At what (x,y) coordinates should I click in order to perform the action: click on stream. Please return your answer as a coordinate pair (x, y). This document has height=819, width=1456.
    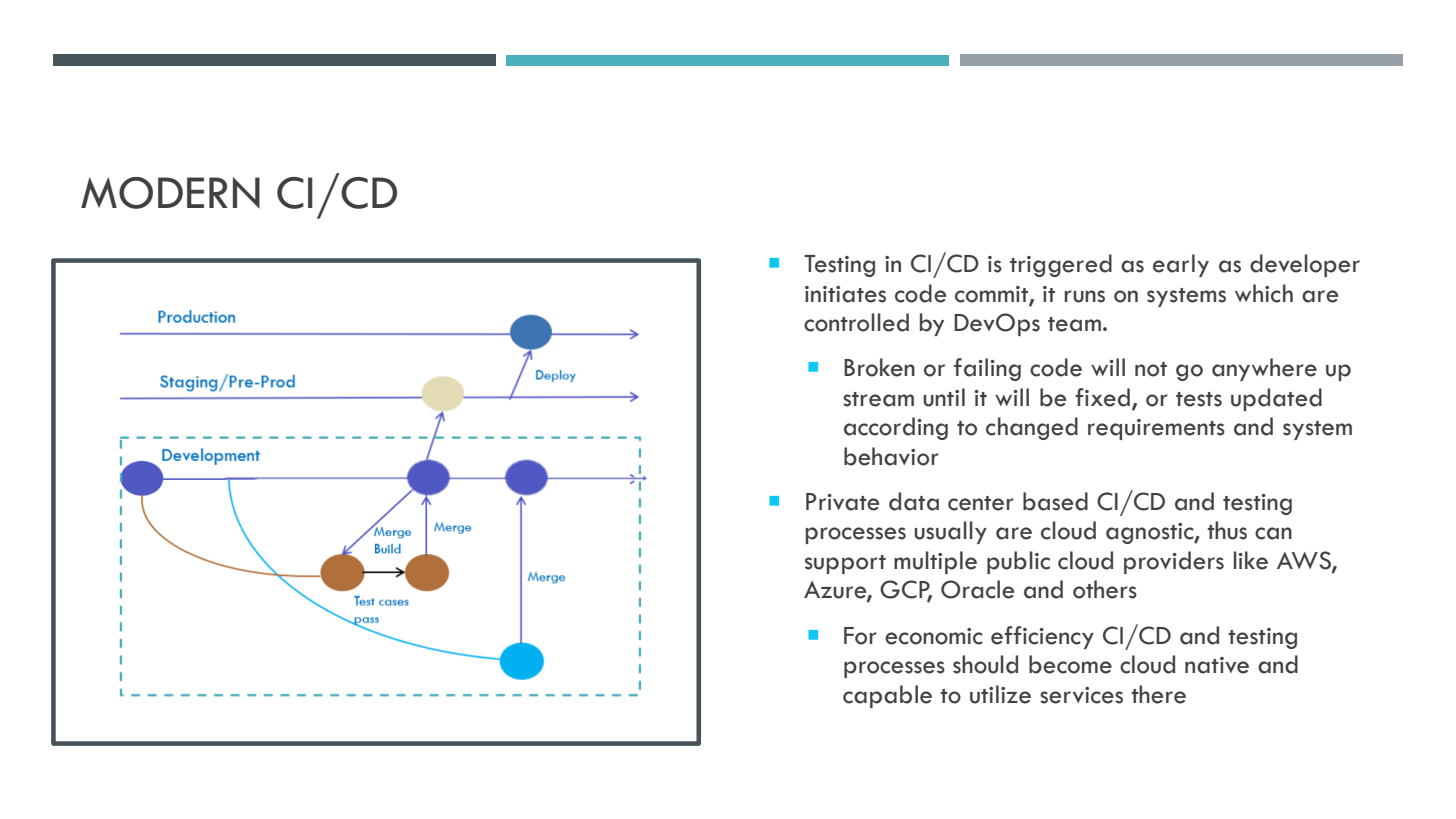
    Looking at the image, I should click on (878, 399).
